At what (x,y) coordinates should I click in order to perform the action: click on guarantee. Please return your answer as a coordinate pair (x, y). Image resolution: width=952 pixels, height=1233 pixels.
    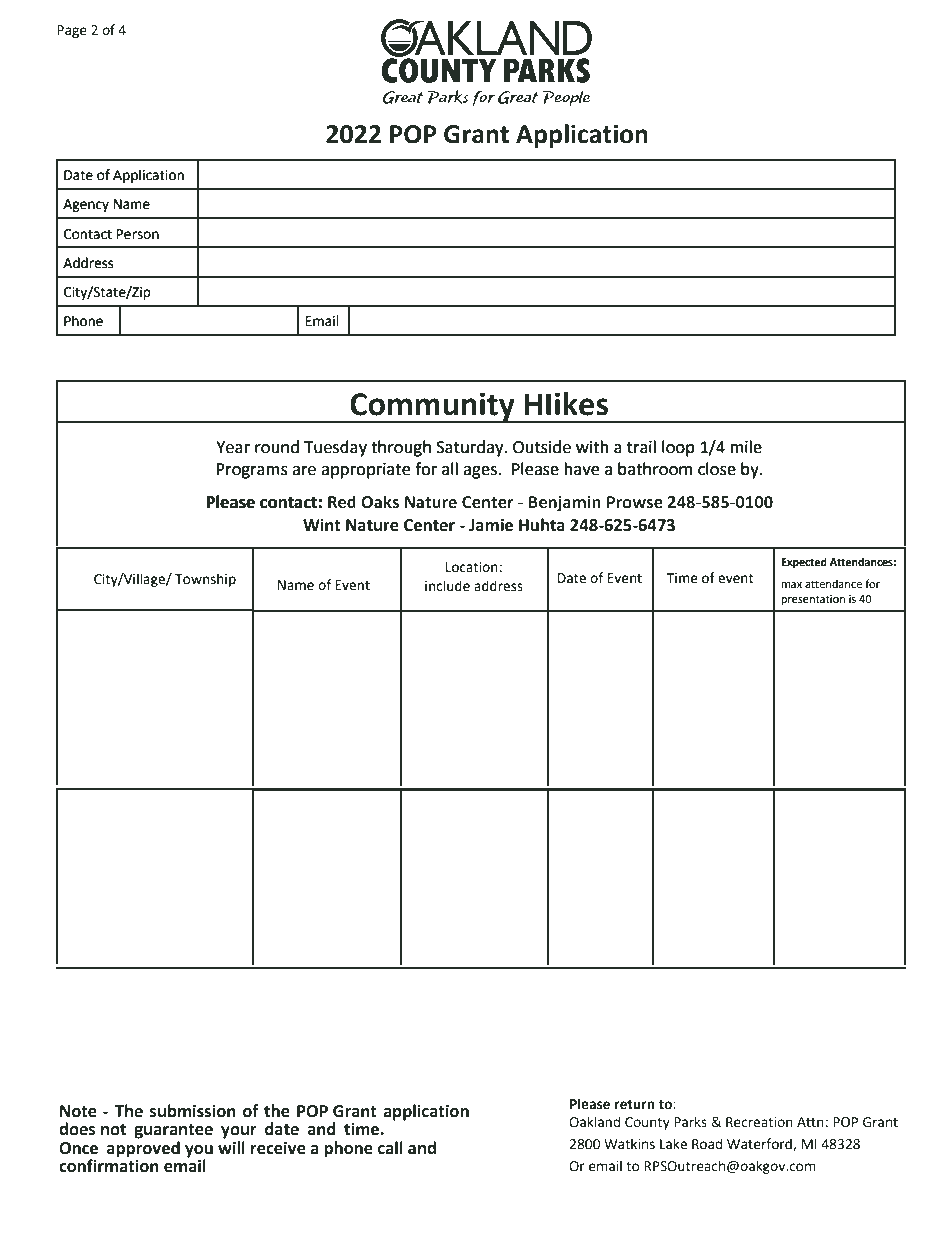
    Looking at the image, I should click on (173, 1131).
